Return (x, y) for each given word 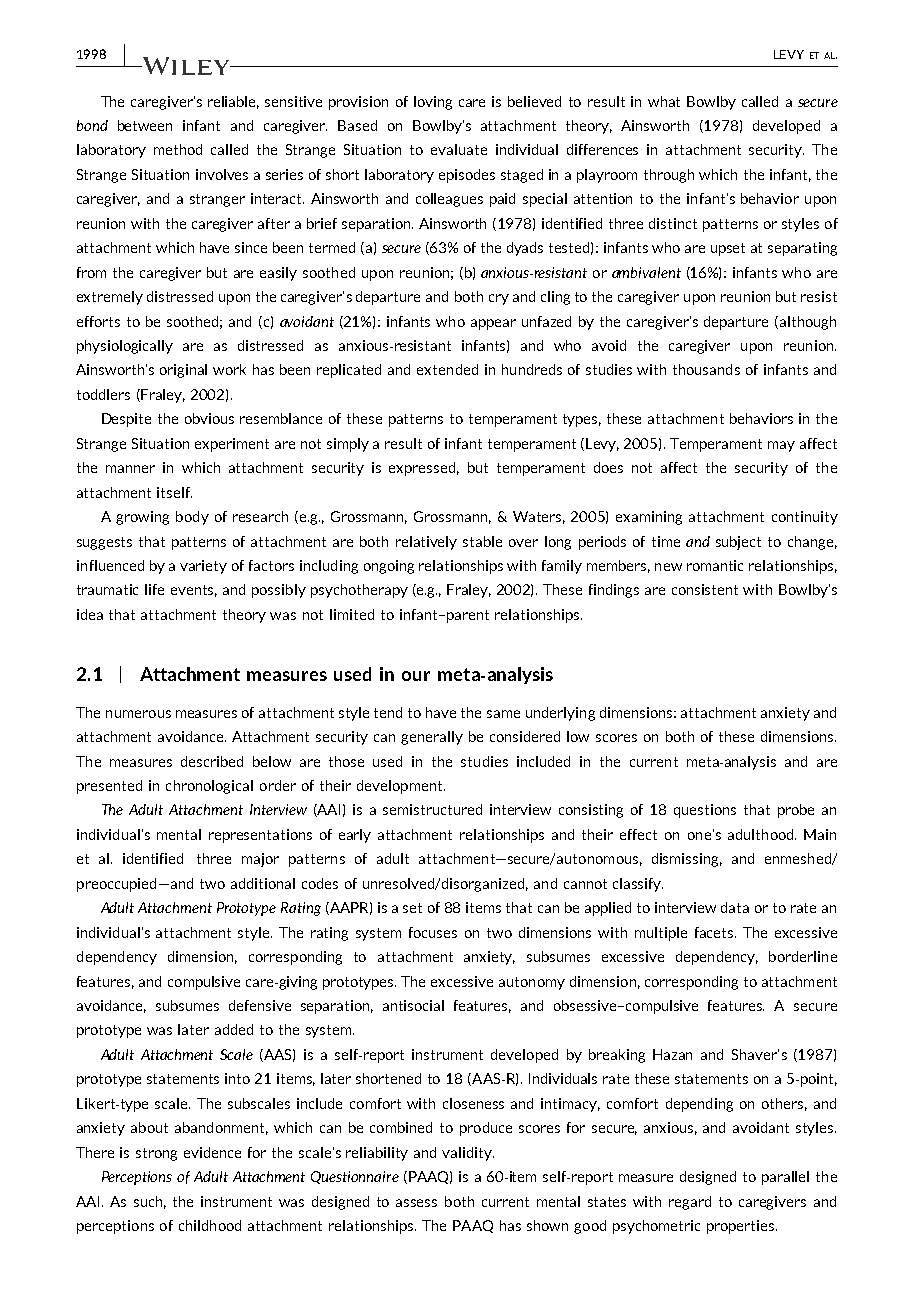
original (183, 371)
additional (263, 883)
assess (416, 1203)
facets (715, 932)
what (664, 101)
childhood (210, 1225)
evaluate (459, 149)
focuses (433, 932)
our (416, 676)
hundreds (532, 369)
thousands (706, 369)
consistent (705, 589)
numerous (138, 714)
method (178, 149)
